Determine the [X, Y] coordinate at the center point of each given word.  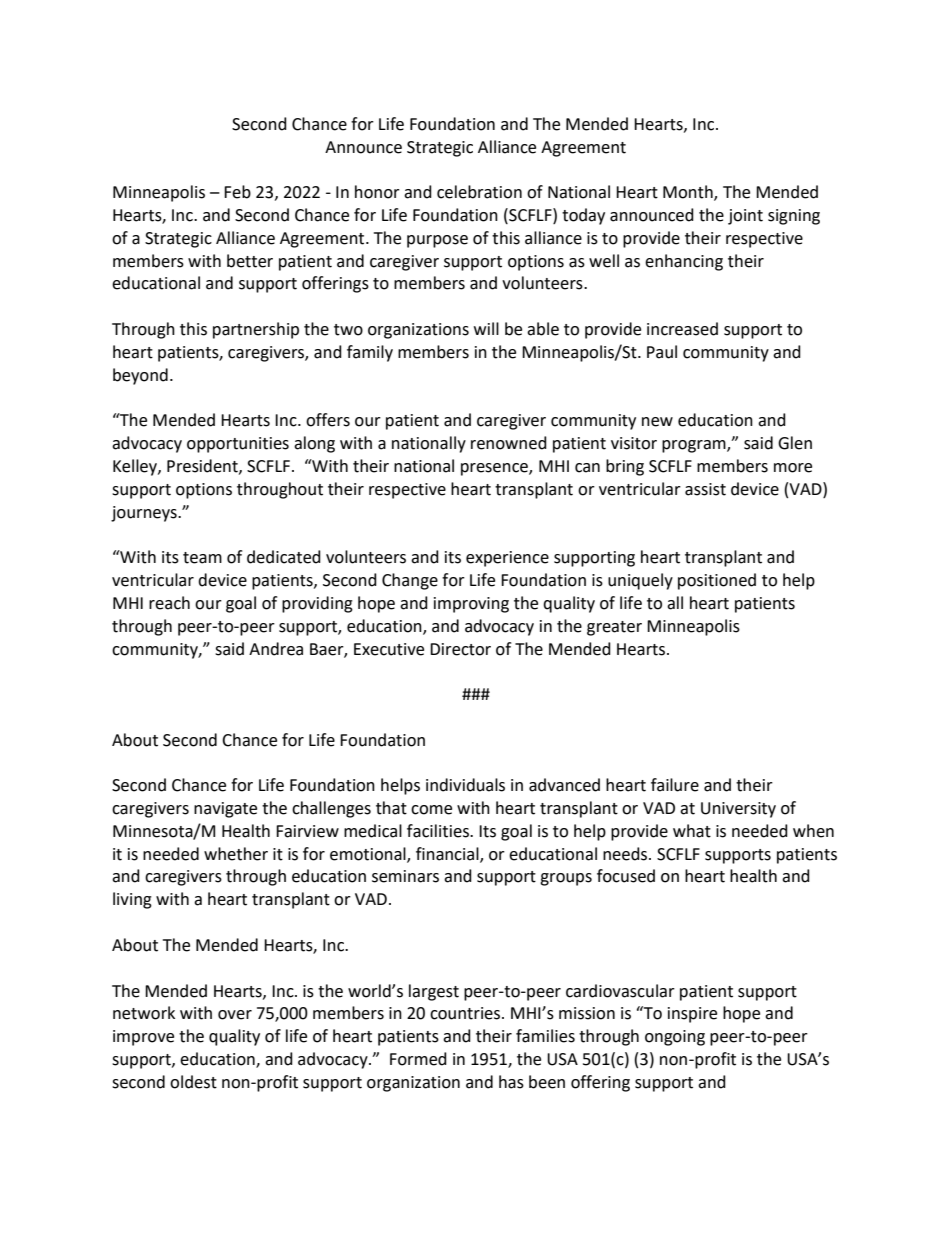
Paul [662, 352]
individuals [465, 785]
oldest [193, 1082]
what [692, 831]
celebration [479, 192]
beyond [140, 376]
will [486, 328]
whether [236, 854]
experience [507, 559]
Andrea [276, 649]
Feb [237, 192]
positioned [717, 581]
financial [448, 854]
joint [745, 217]
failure [675, 785]
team [202, 558]
